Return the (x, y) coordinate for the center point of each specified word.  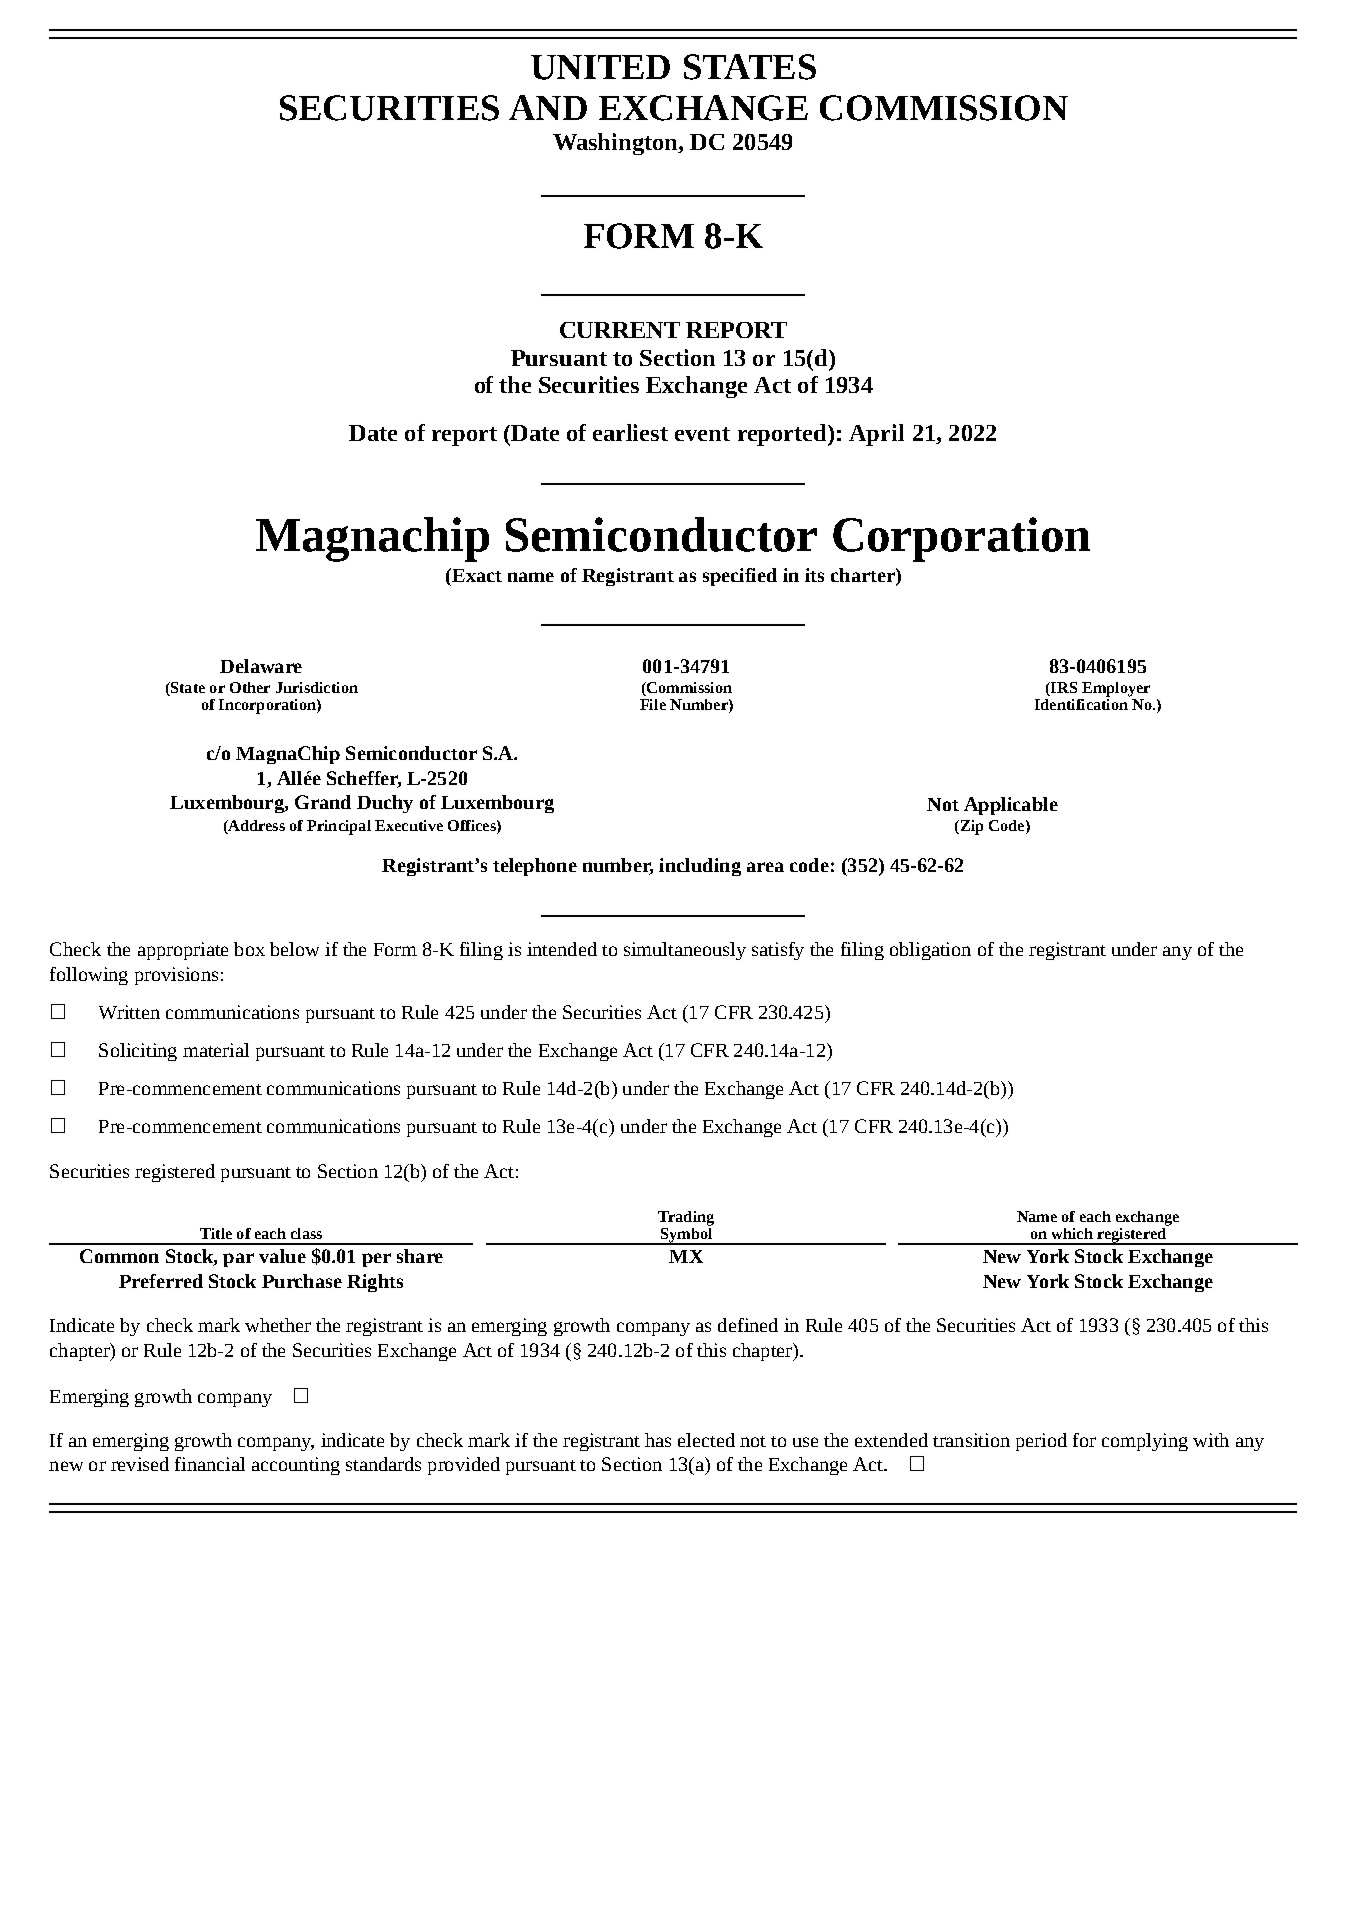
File (653, 704)
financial (210, 1464)
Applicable (1011, 806)
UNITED (600, 67)
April (876, 435)
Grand (323, 802)
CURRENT (620, 330)
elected (706, 1440)
